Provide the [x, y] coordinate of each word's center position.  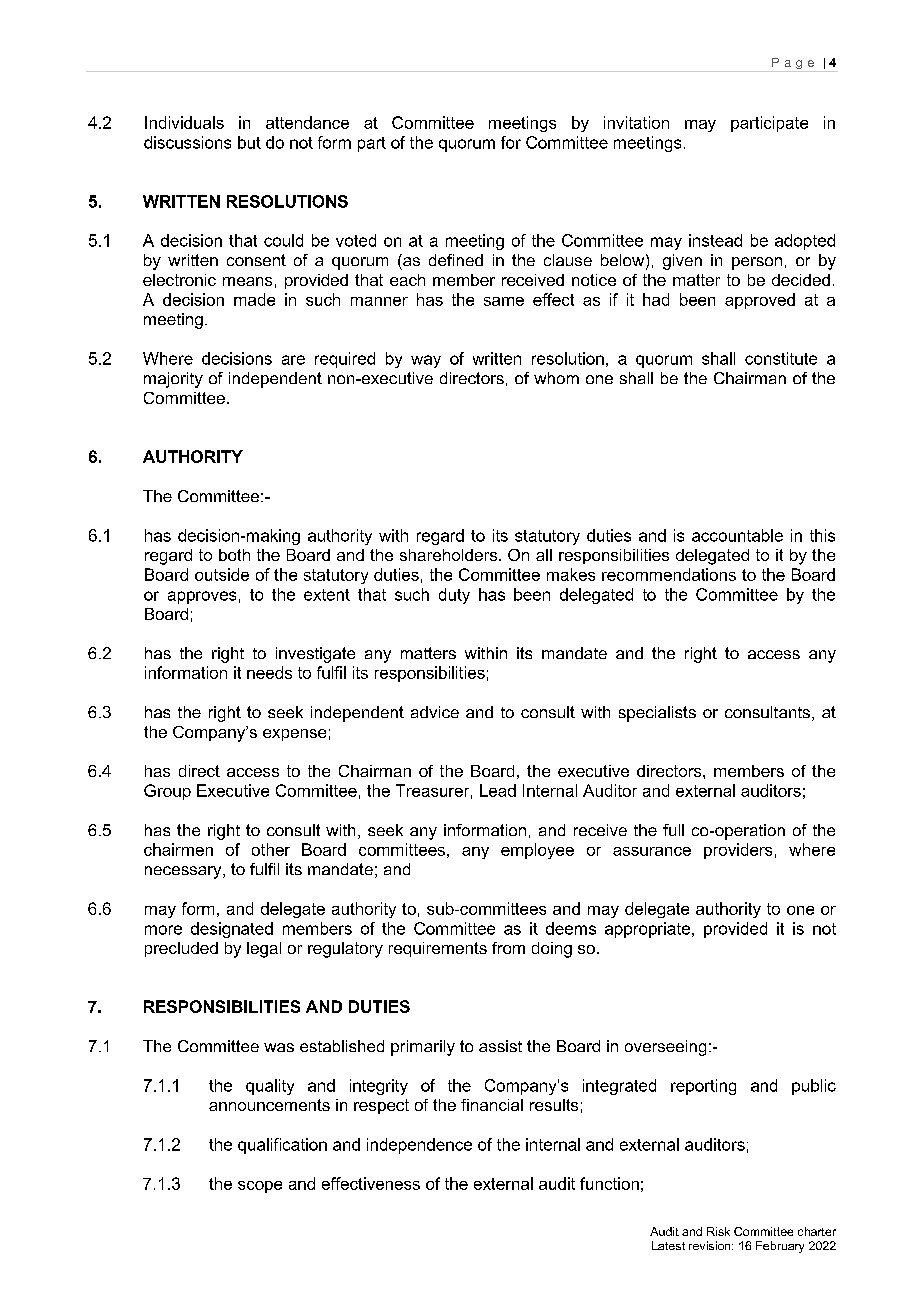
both [234, 555]
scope [260, 1187]
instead [715, 240]
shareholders [450, 555]
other [271, 849]
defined [456, 260]
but [249, 142]
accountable [737, 535]
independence [419, 1146]
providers [738, 851]
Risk [718, 1231]
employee [537, 851]
